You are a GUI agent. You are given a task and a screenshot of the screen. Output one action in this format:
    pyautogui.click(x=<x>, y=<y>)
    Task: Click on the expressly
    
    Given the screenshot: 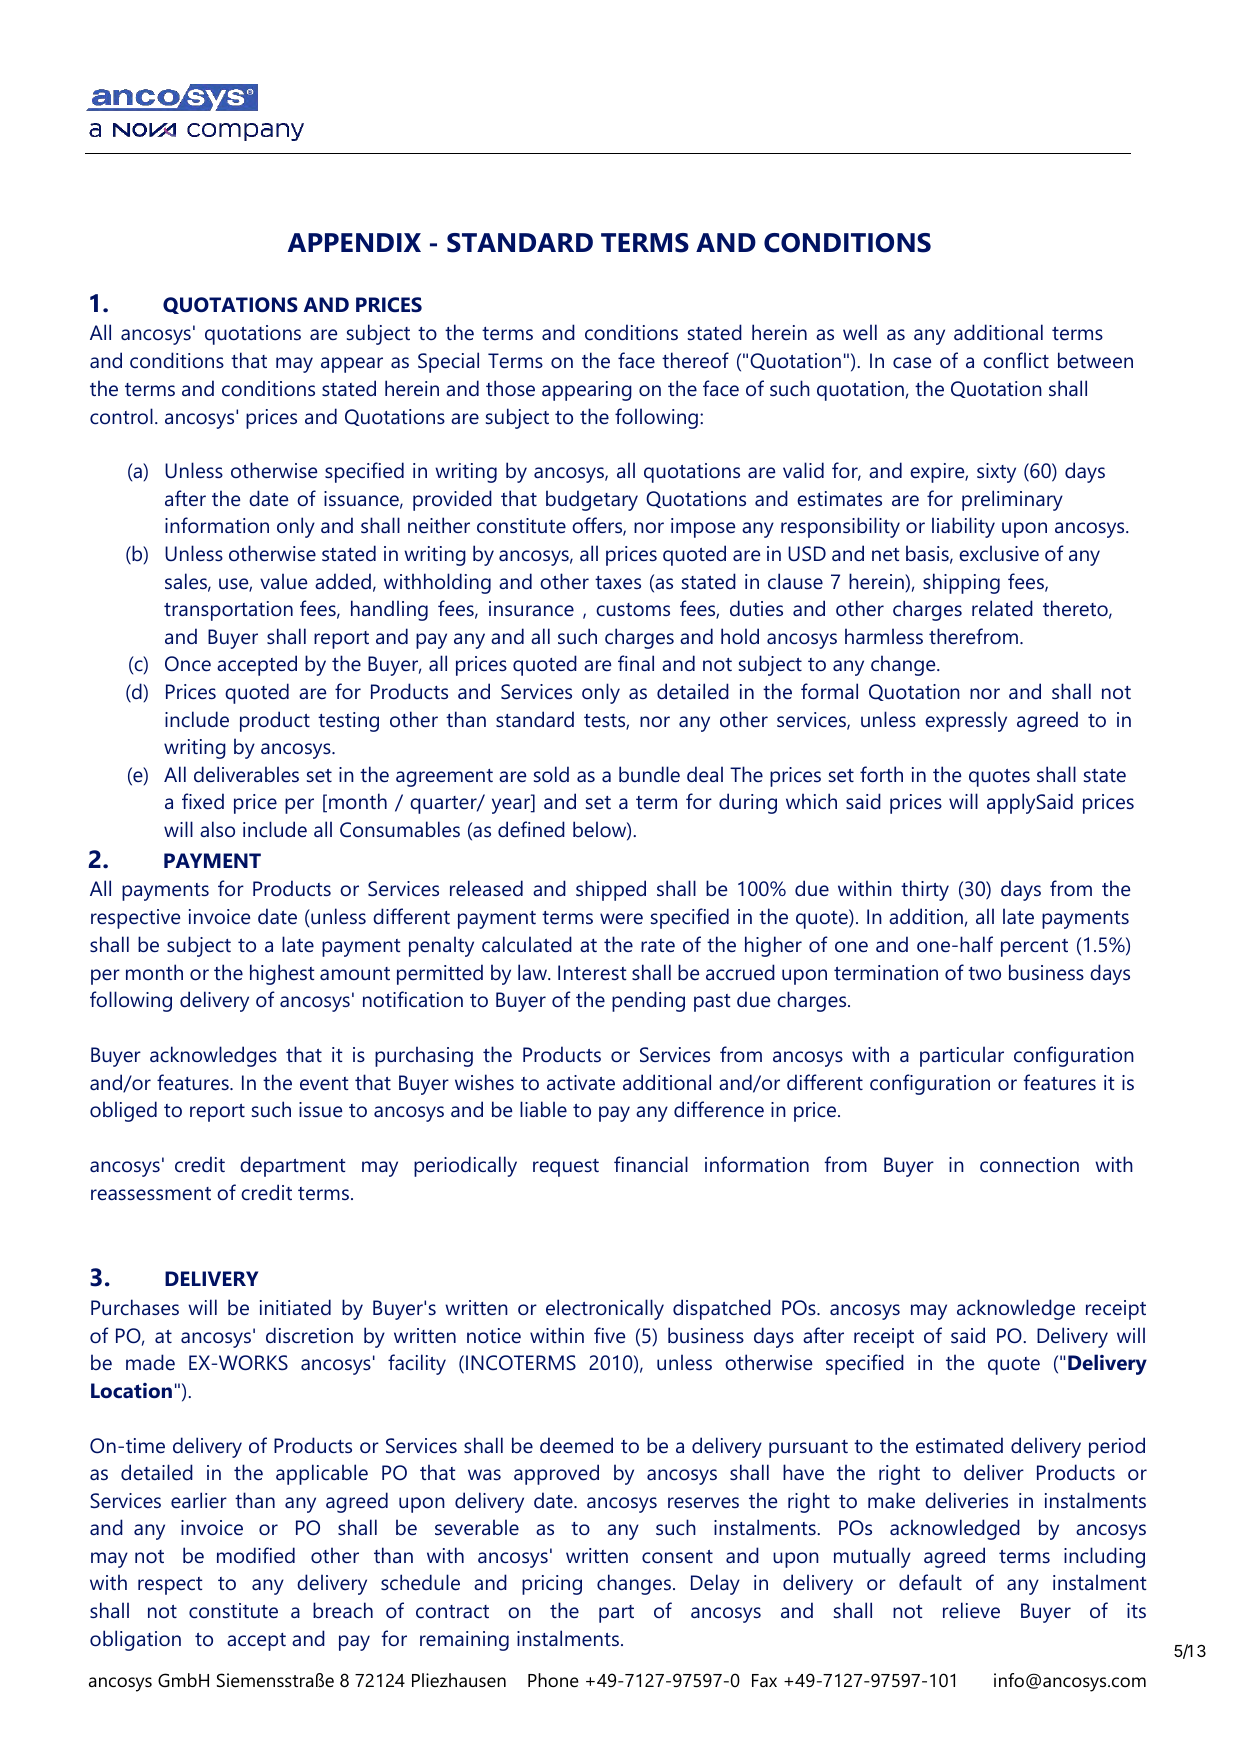 What is the action you would take?
    pyautogui.click(x=966, y=721)
